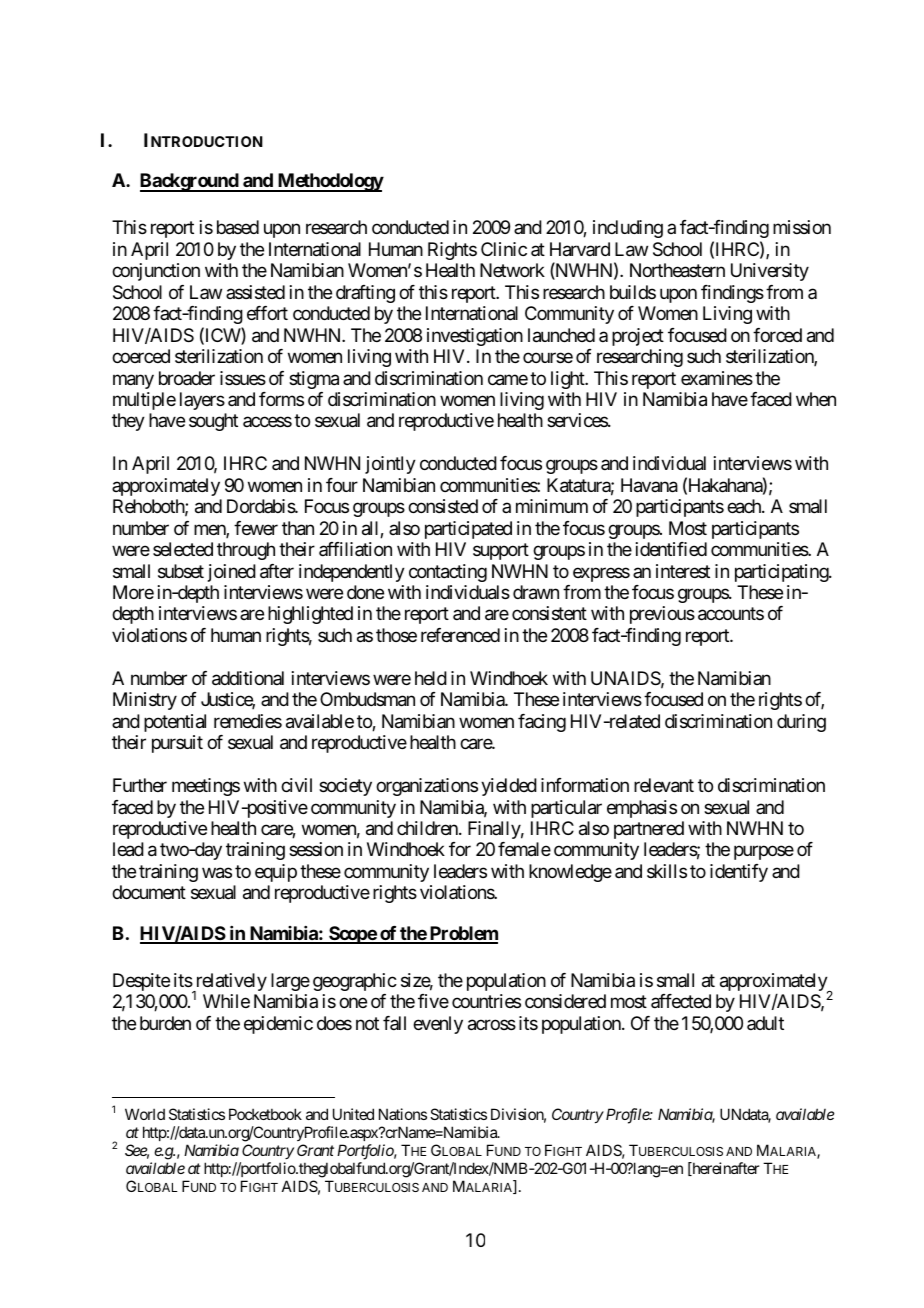 Image resolution: width=924 pixels, height=1308 pixels. What do you see at coordinates (230, 983) in the screenshot?
I see `relatively` at bounding box center [230, 983].
